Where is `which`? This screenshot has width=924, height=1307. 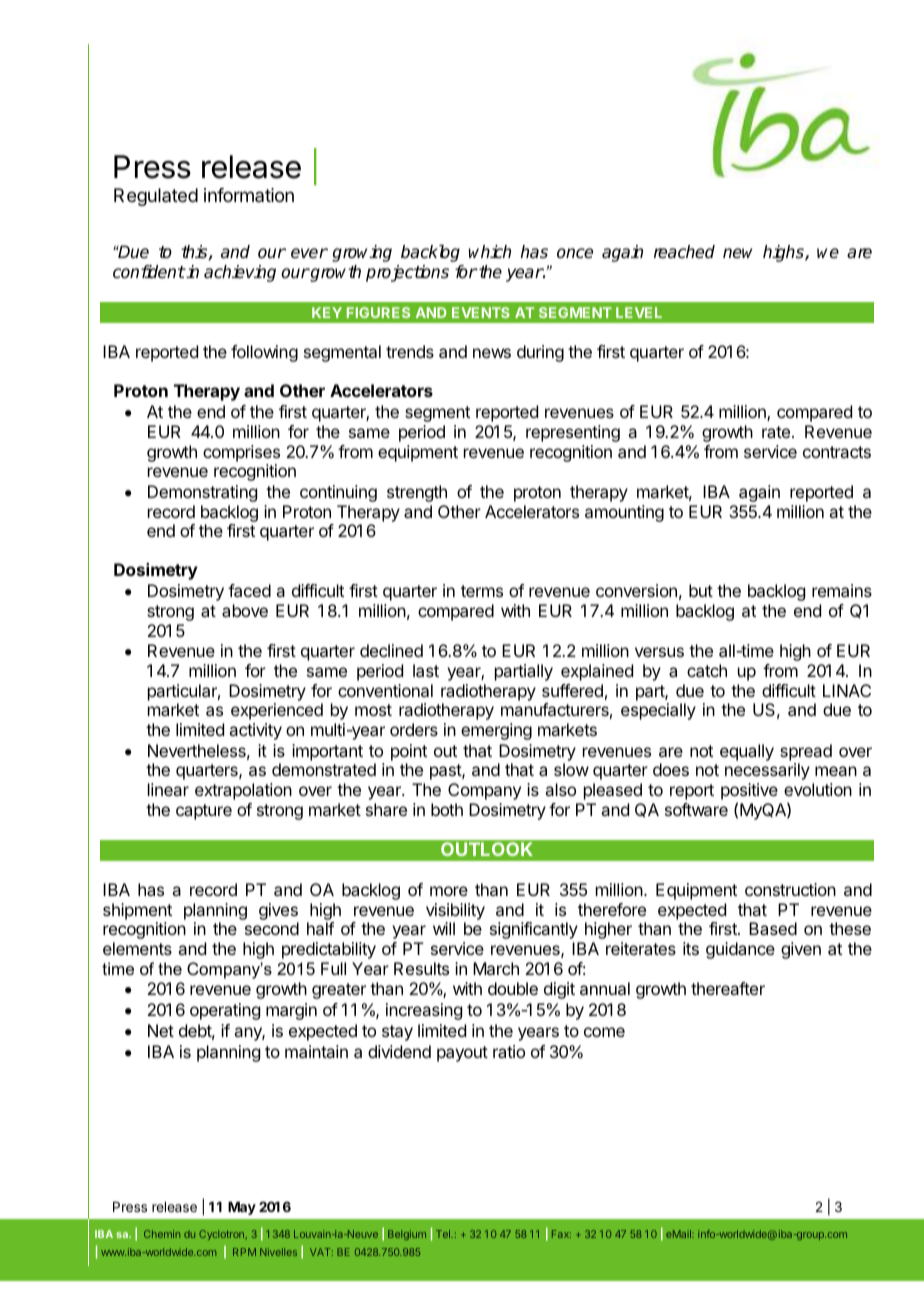 which is located at coordinates (489, 252).
